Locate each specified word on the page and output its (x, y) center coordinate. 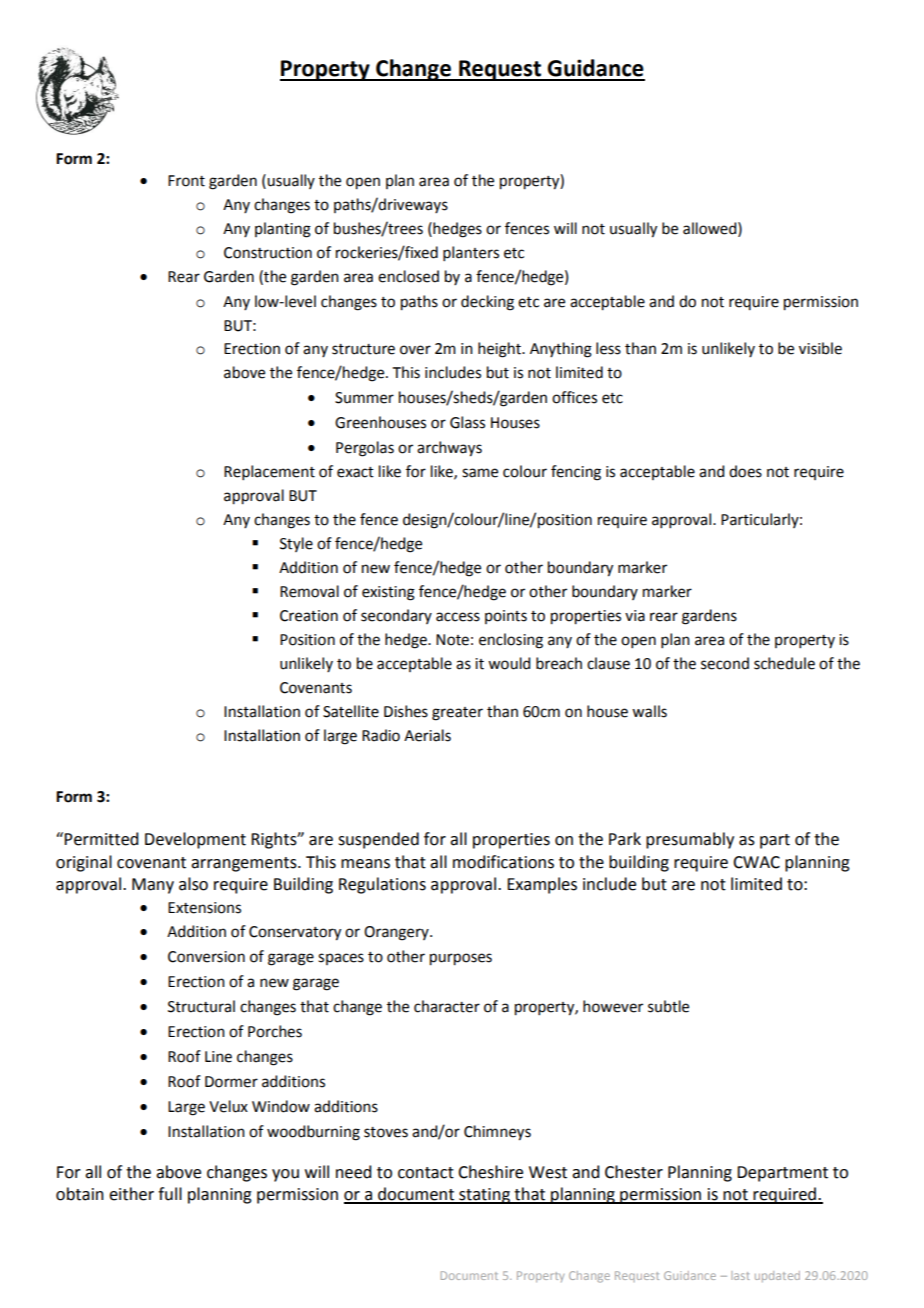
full (170, 1194)
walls (649, 711)
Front (186, 181)
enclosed (408, 276)
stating (484, 1196)
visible (820, 348)
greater (457, 714)
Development (195, 840)
